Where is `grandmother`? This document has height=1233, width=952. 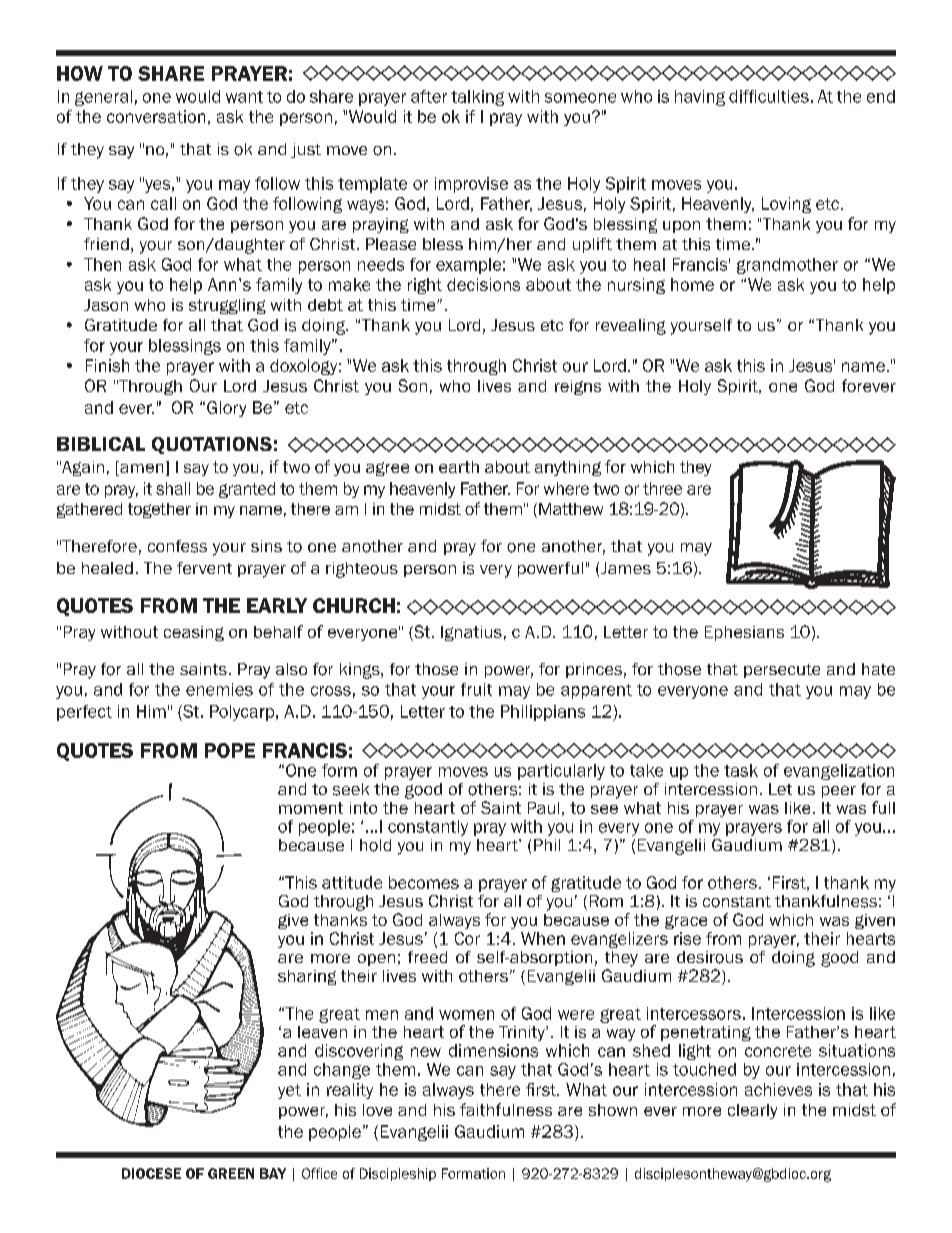 grandmother is located at coordinates (787, 266).
